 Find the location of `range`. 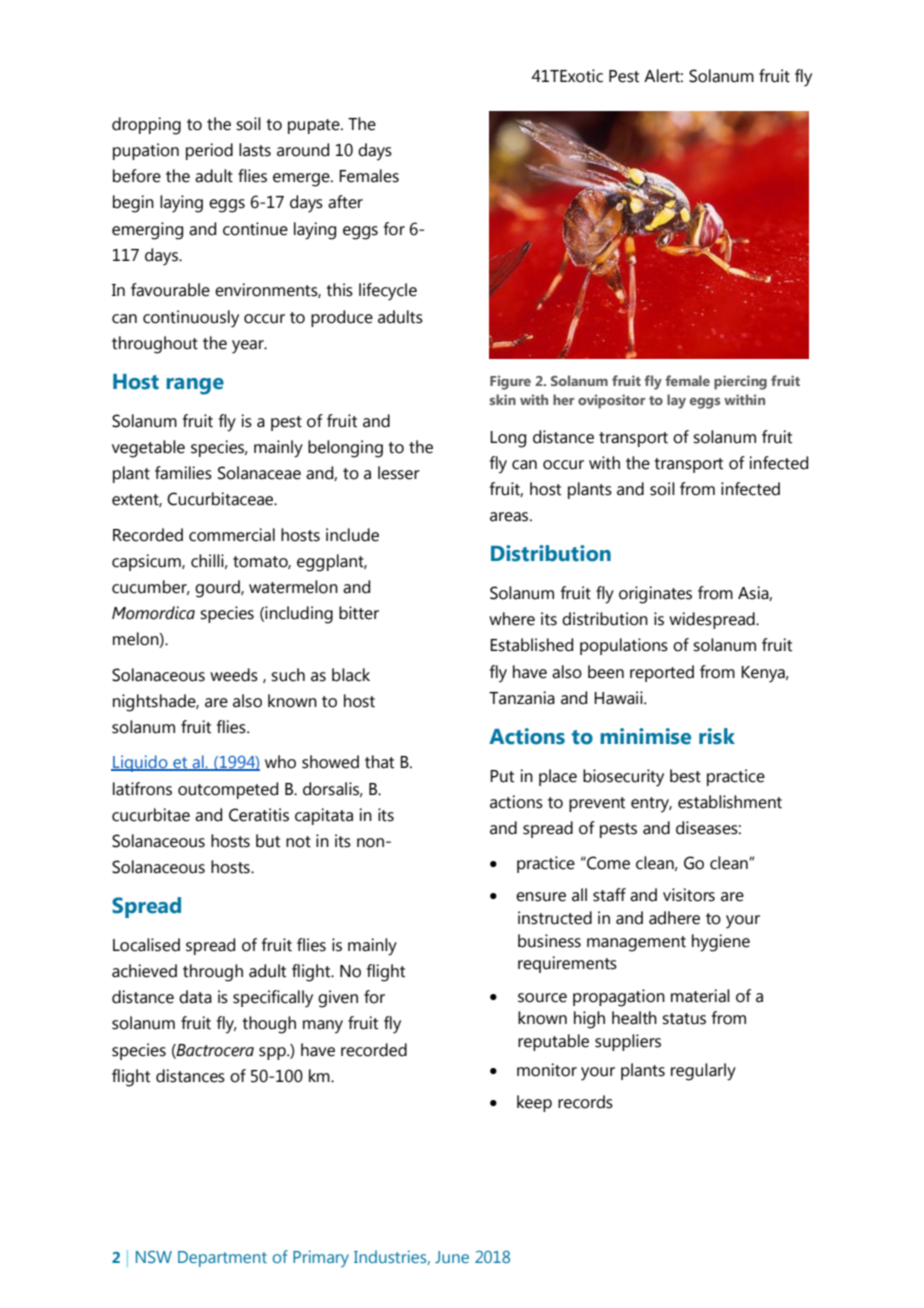

range is located at coordinates (195, 386).
